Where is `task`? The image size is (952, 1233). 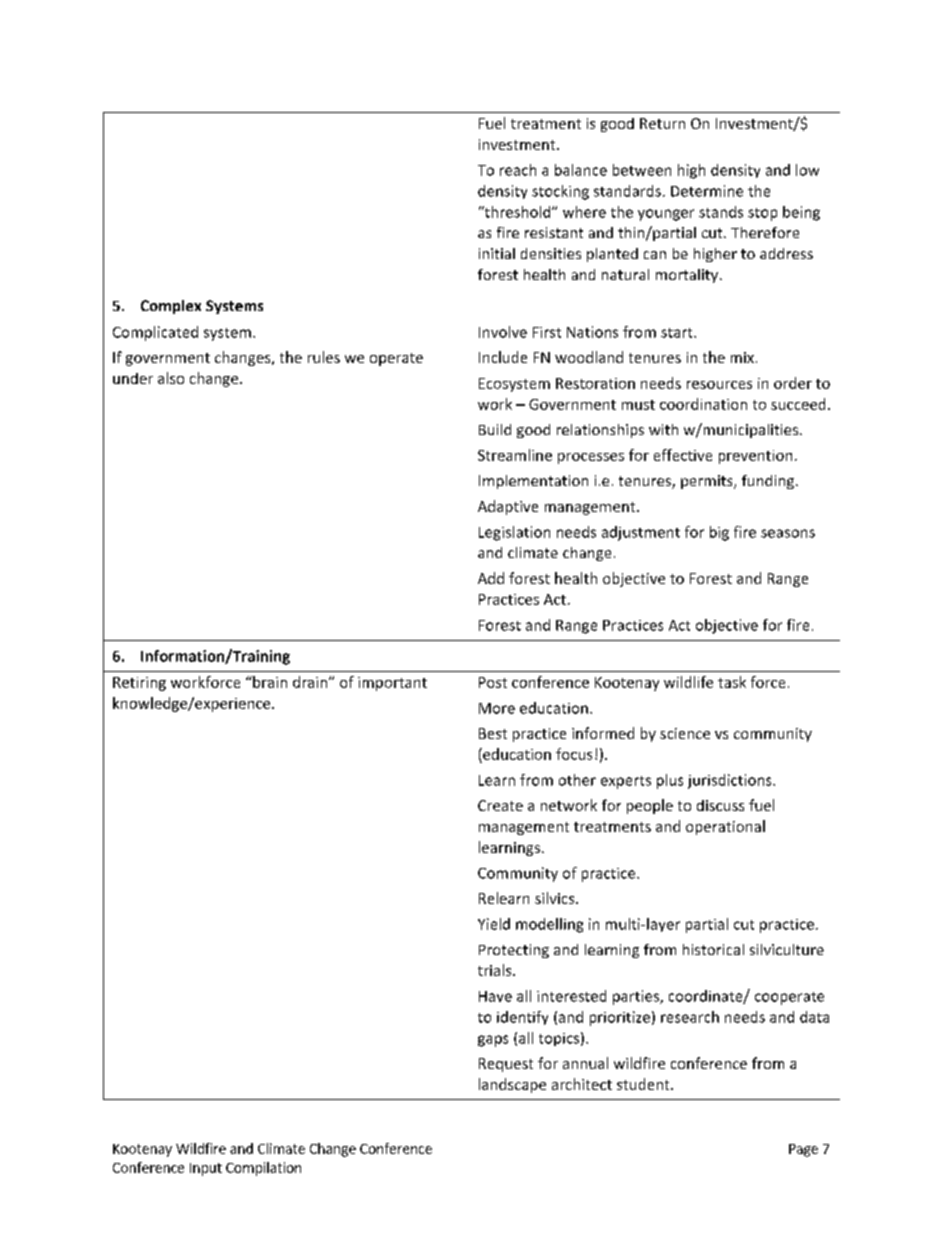 task is located at coordinates (732, 682).
